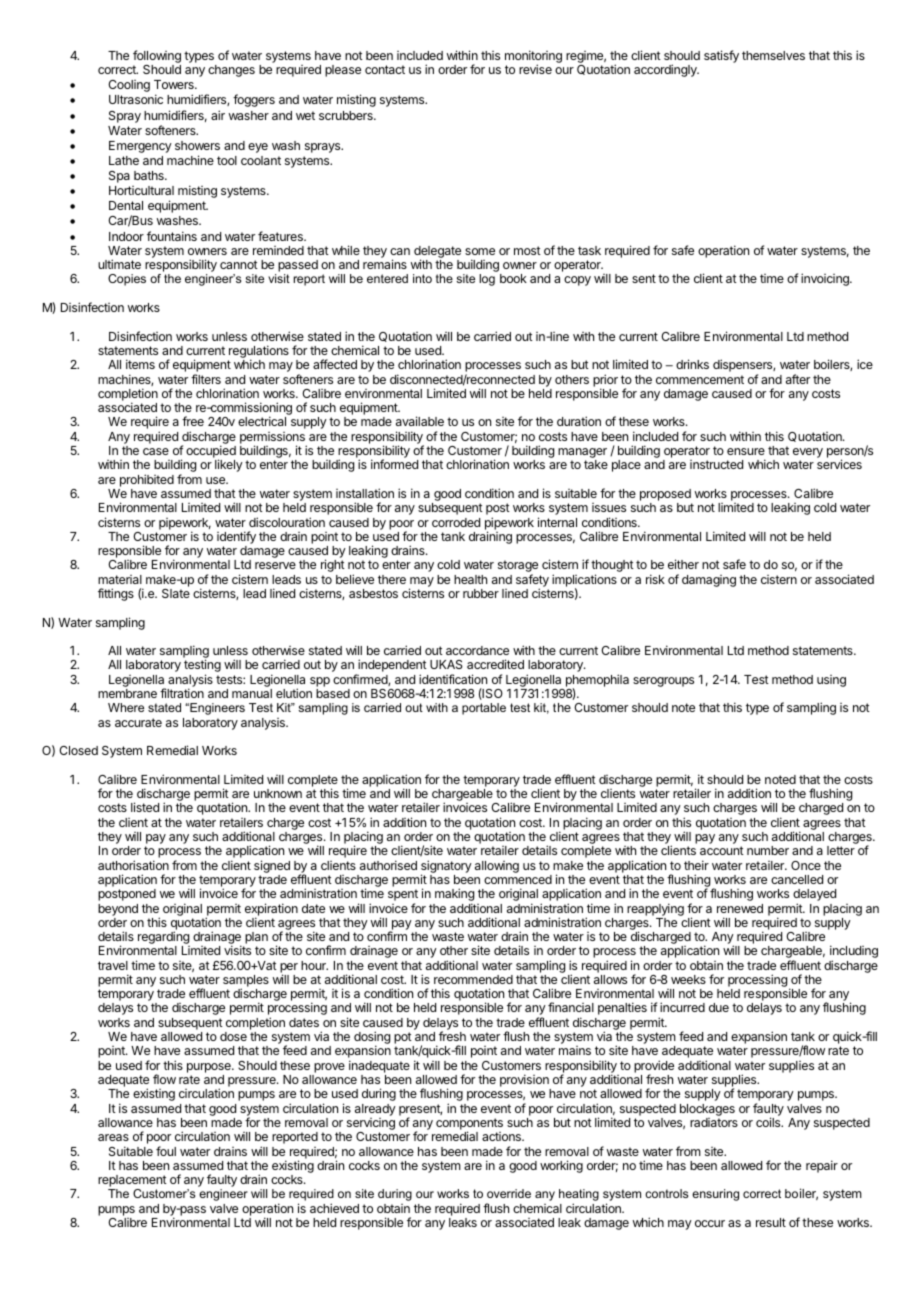  I want to click on foul, so click(166, 1151).
